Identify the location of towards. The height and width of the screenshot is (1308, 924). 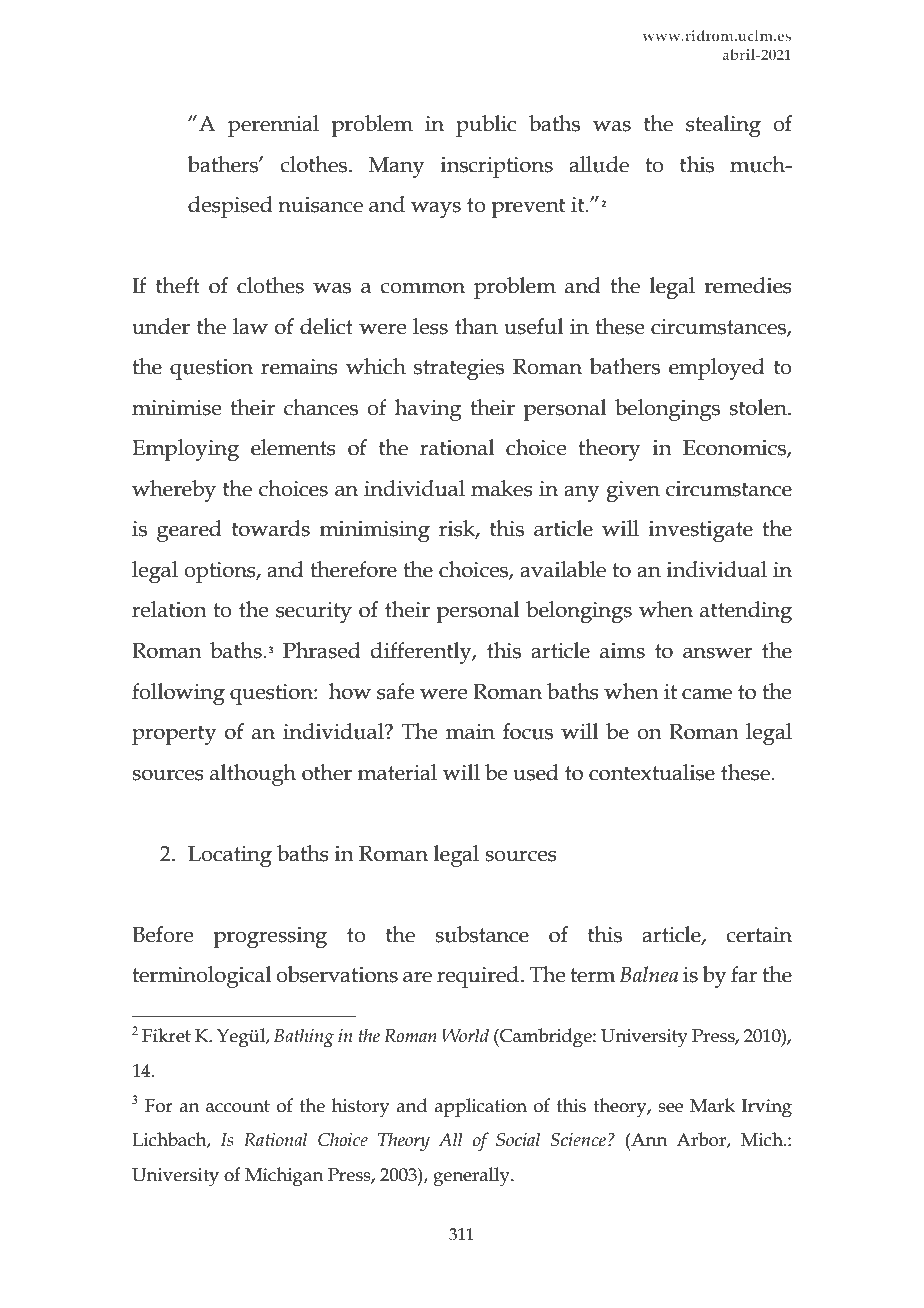
(271, 528).
